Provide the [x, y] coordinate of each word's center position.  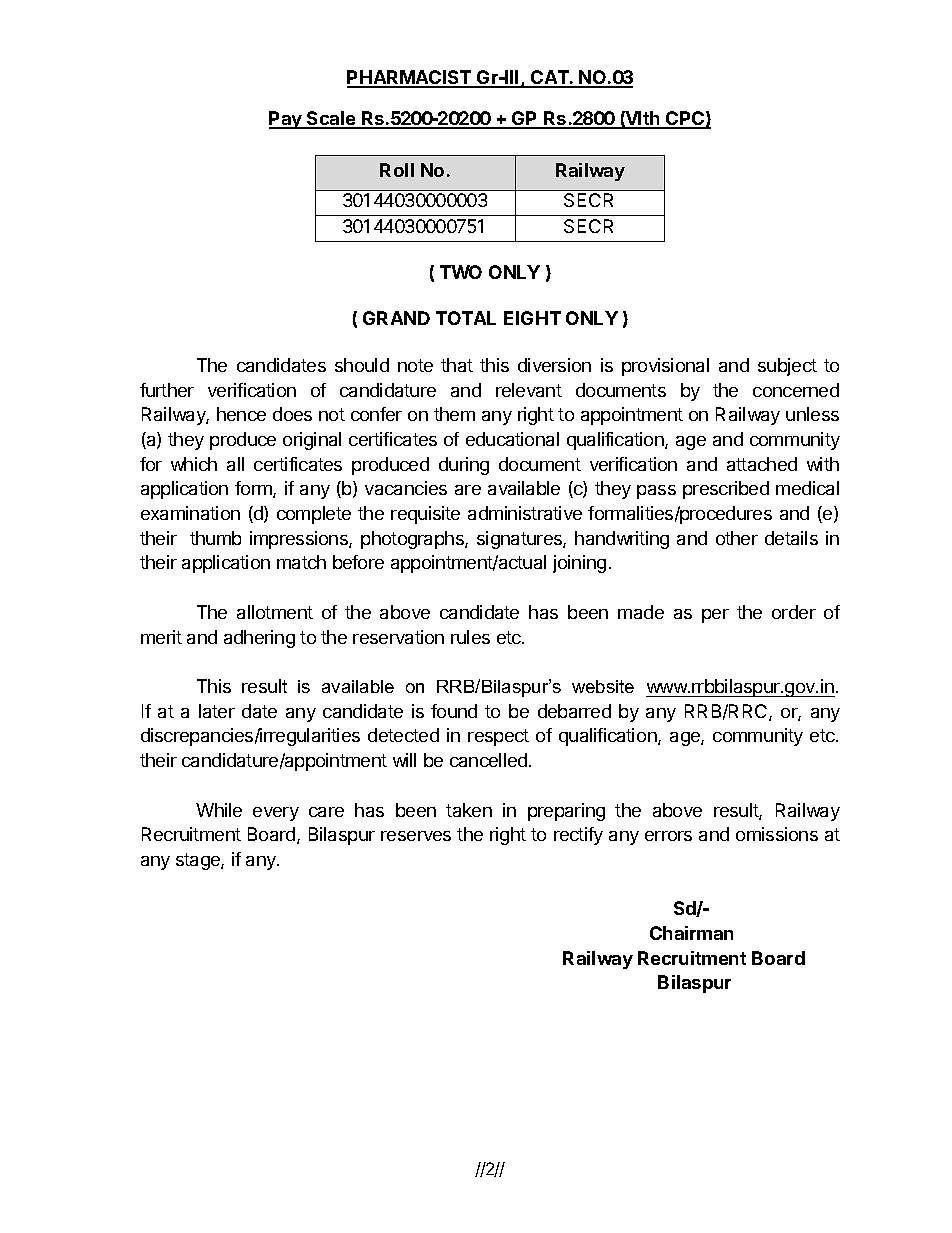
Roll [397, 170]
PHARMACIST [410, 78]
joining [579, 564]
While [219, 810]
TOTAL [466, 318]
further [167, 390]
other [737, 538]
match [301, 562]
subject [787, 367]
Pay [286, 120]
